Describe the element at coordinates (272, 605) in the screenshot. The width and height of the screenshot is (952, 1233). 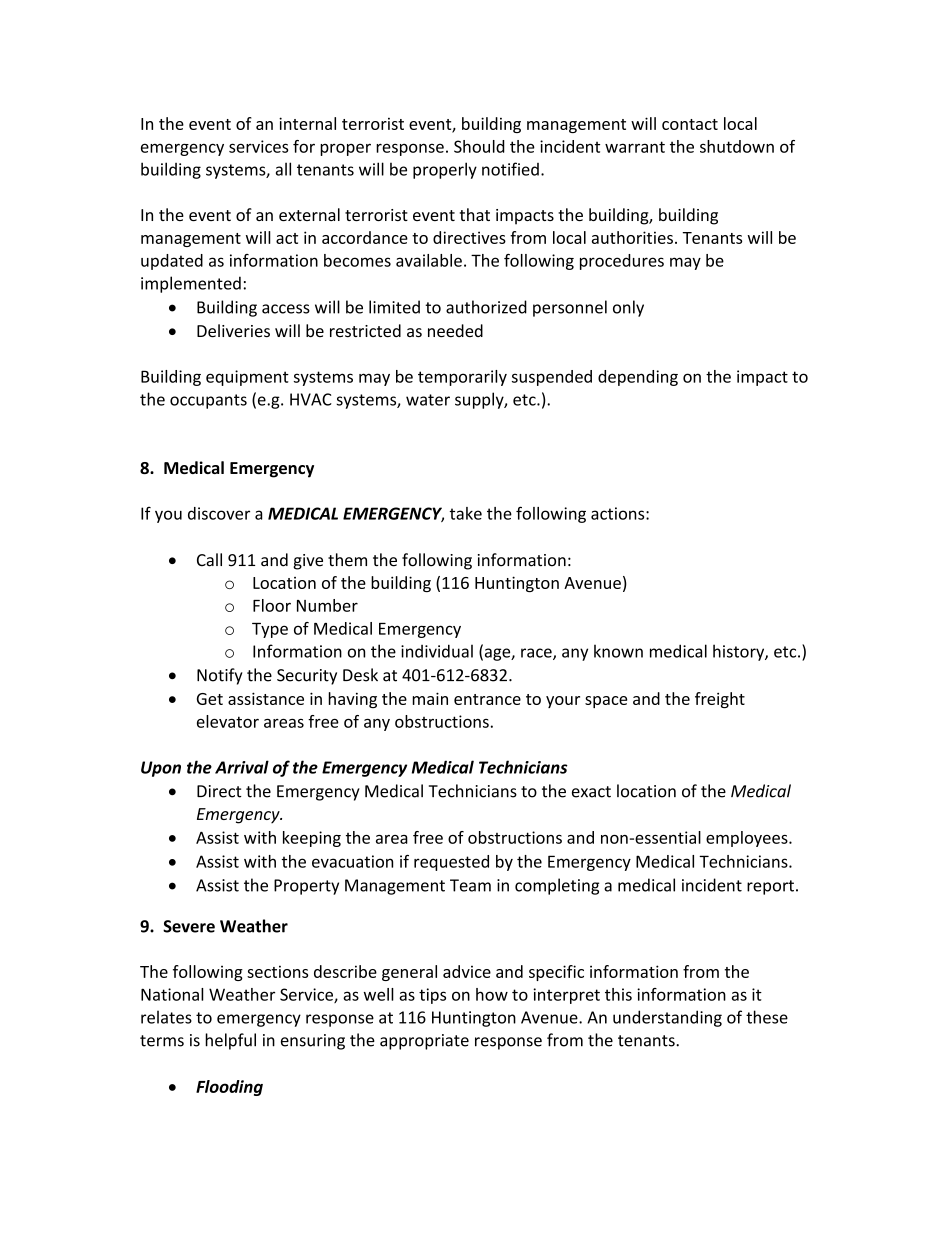
I see `Floor` at that location.
